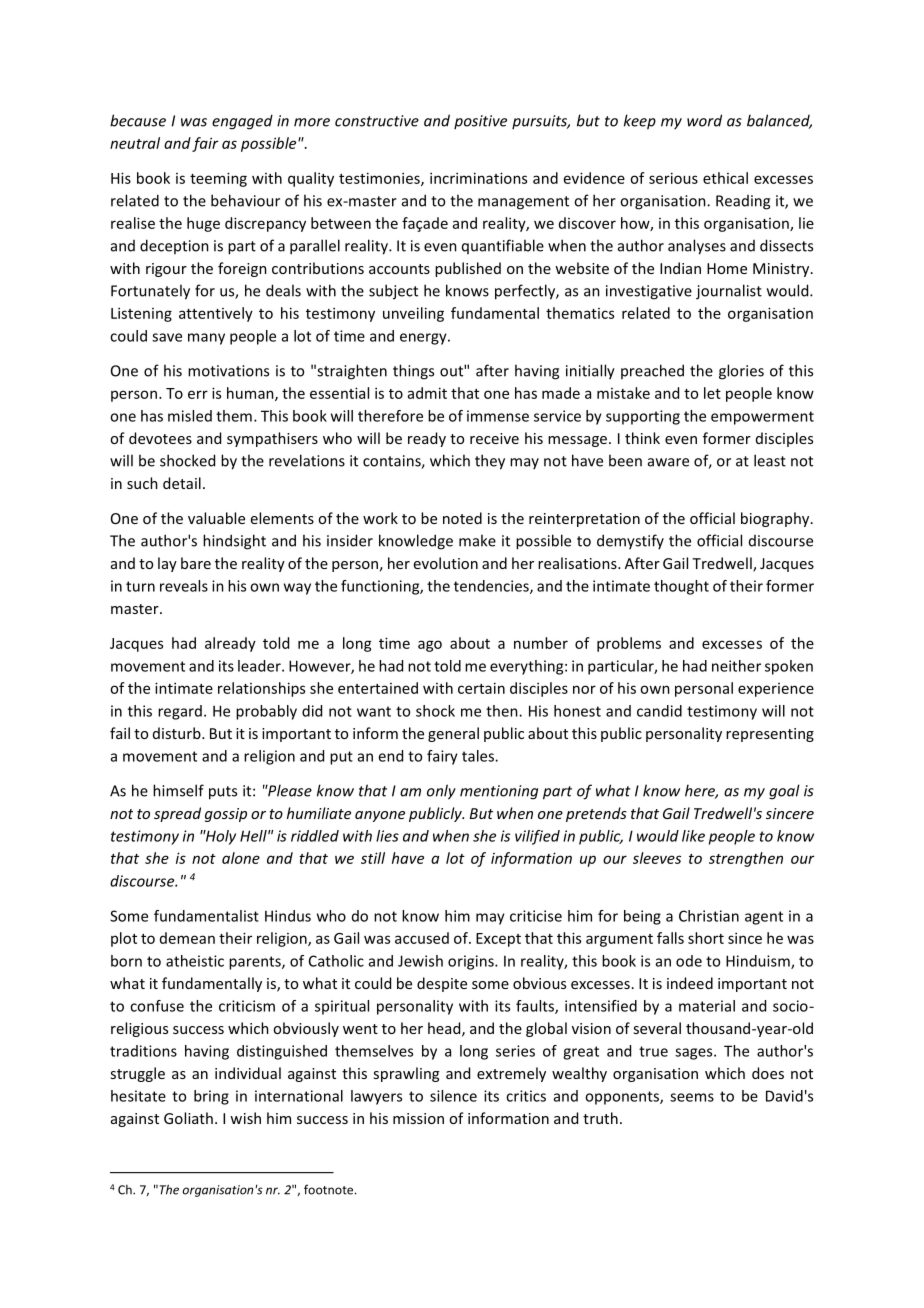 This screenshot has height=1308, width=924. What do you see at coordinates (430, 646) in the screenshot?
I see `ago` at bounding box center [430, 646].
